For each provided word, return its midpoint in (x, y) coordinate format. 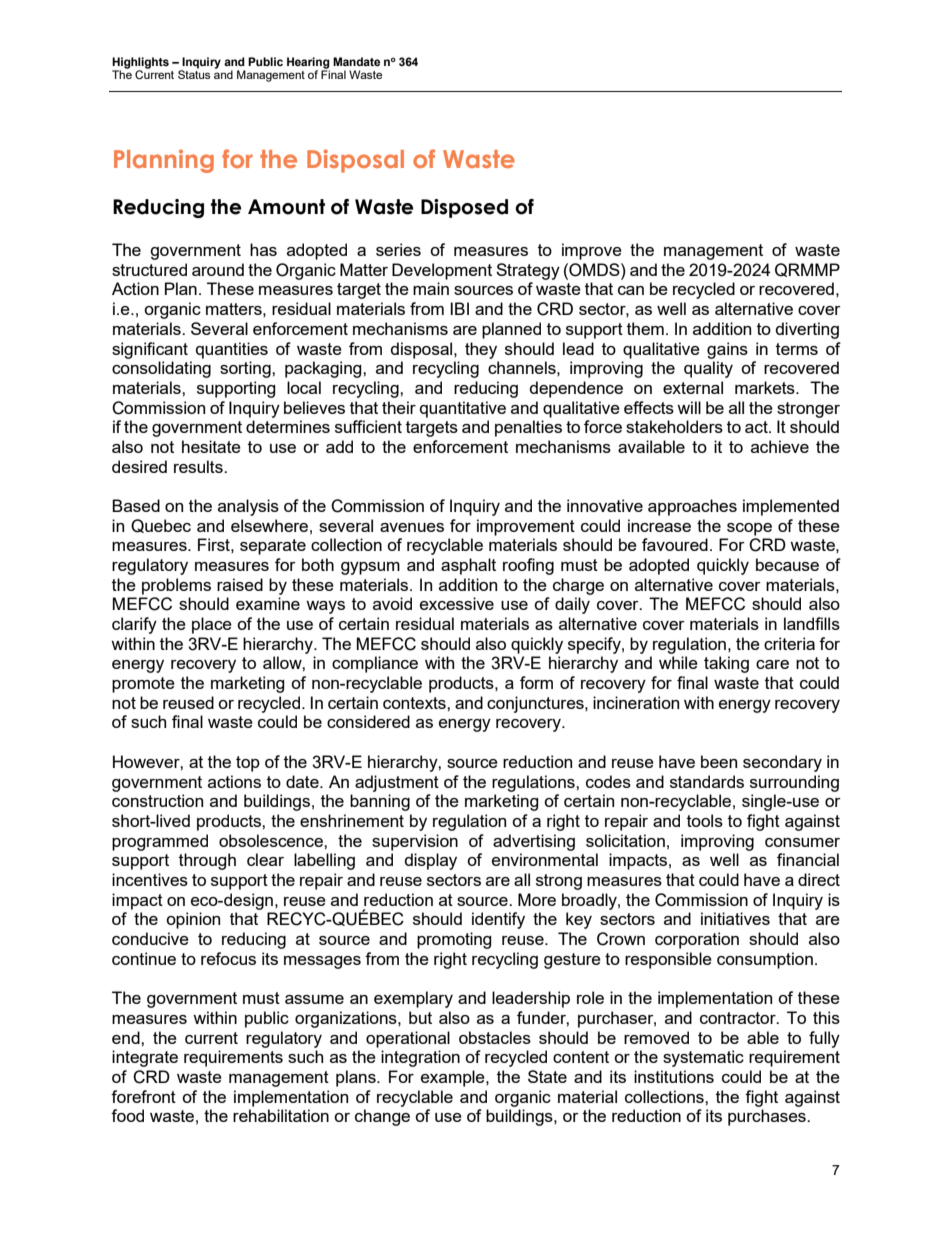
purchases (768, 1117)
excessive (457, 603)
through (207, 861)
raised (240, 584)
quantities (232, 350)
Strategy (528, 271)
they (481, 350)
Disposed (464, 208)
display (431, 861)
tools (705, 820)
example (454, 1078)
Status (194, 73)
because (787, 564)
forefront (143, 1096)
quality (708, 369)
